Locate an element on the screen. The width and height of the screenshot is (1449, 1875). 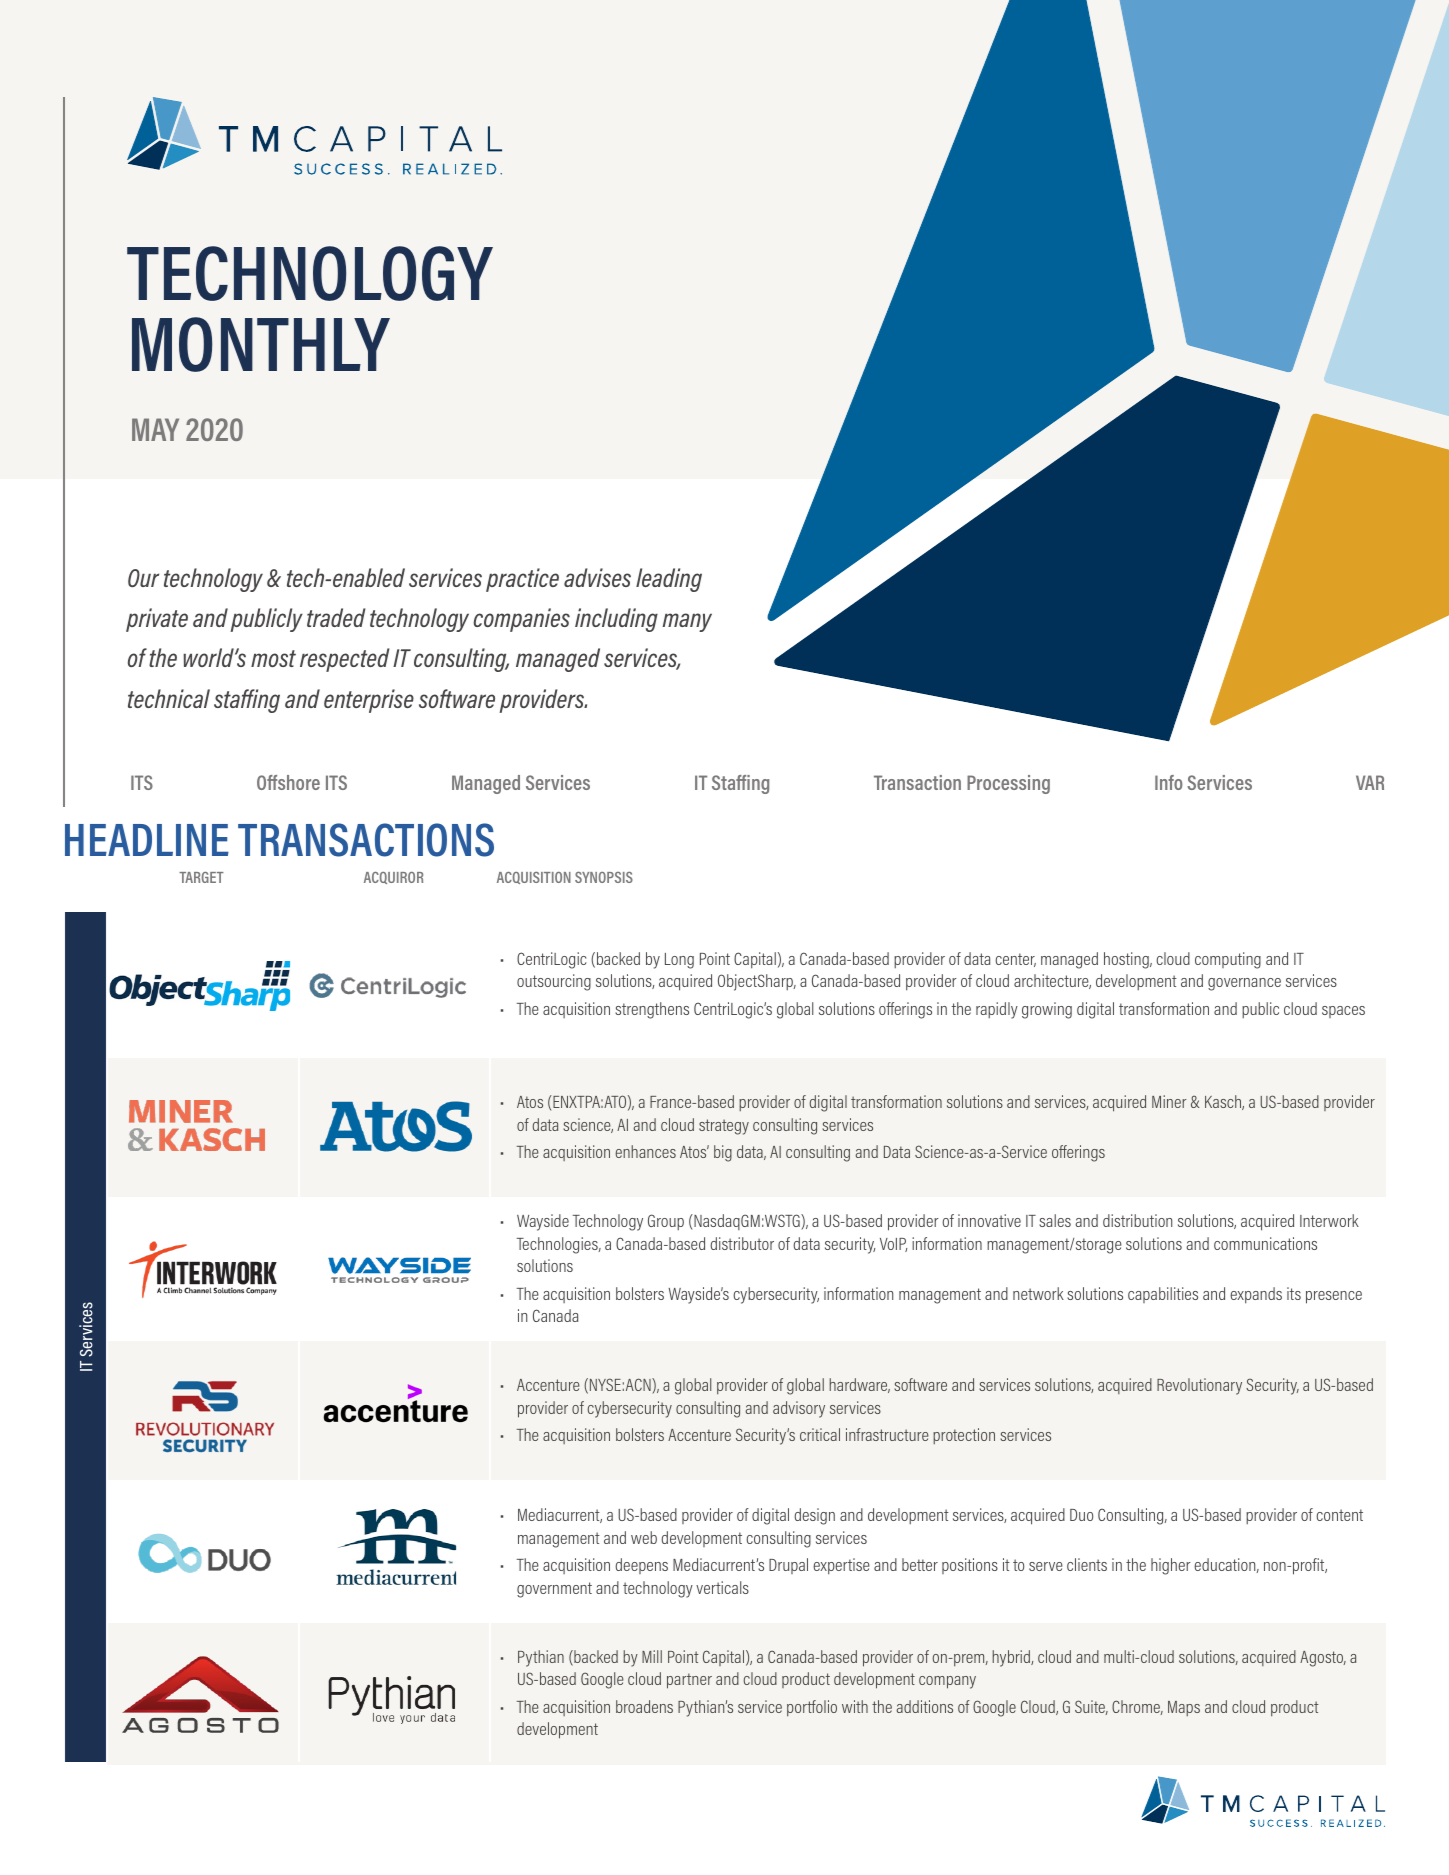
governance is located at coordinates (1244, 984).
